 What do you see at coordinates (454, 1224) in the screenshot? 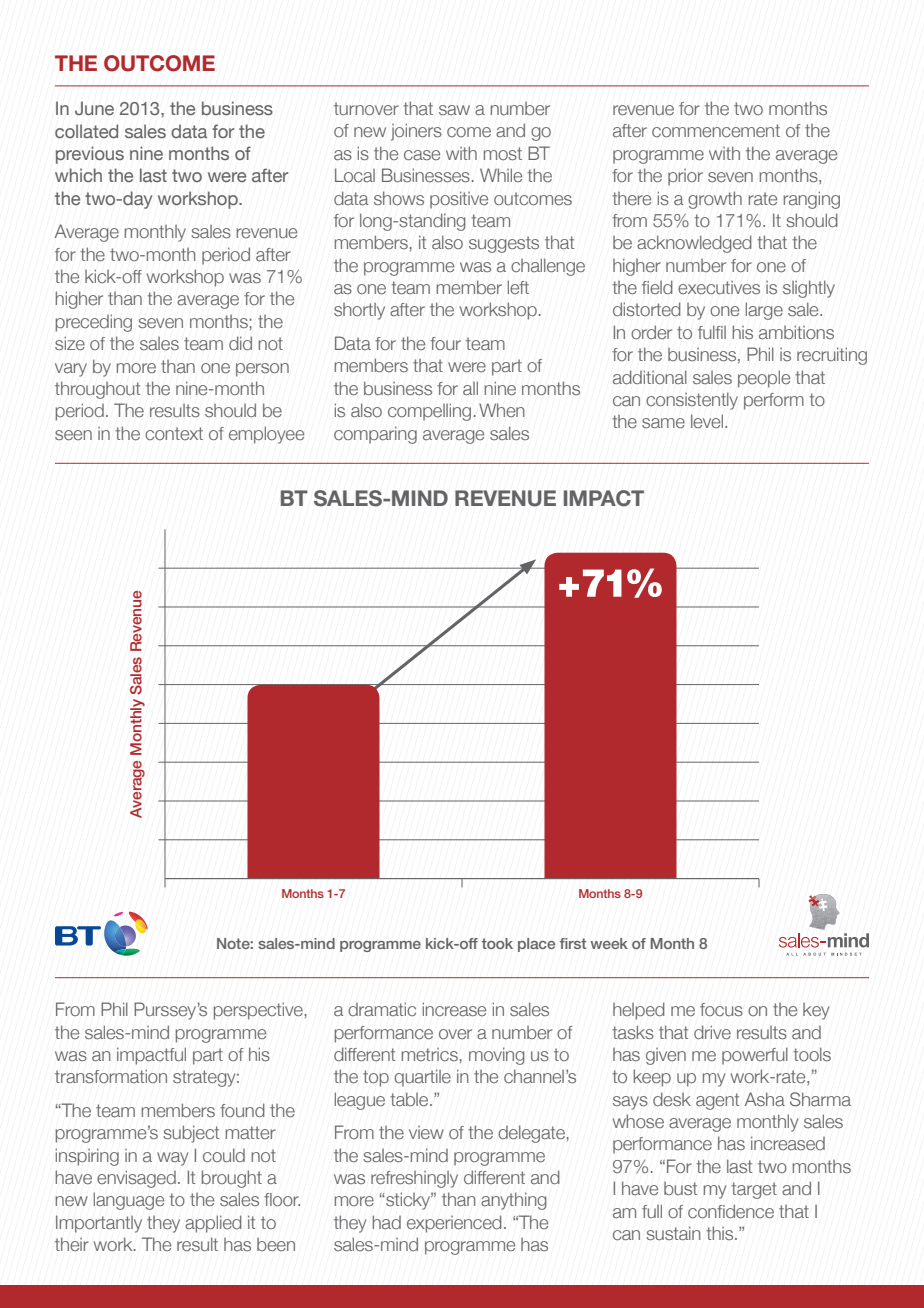
I see `experienced` at bounding box center [454, 1224].
